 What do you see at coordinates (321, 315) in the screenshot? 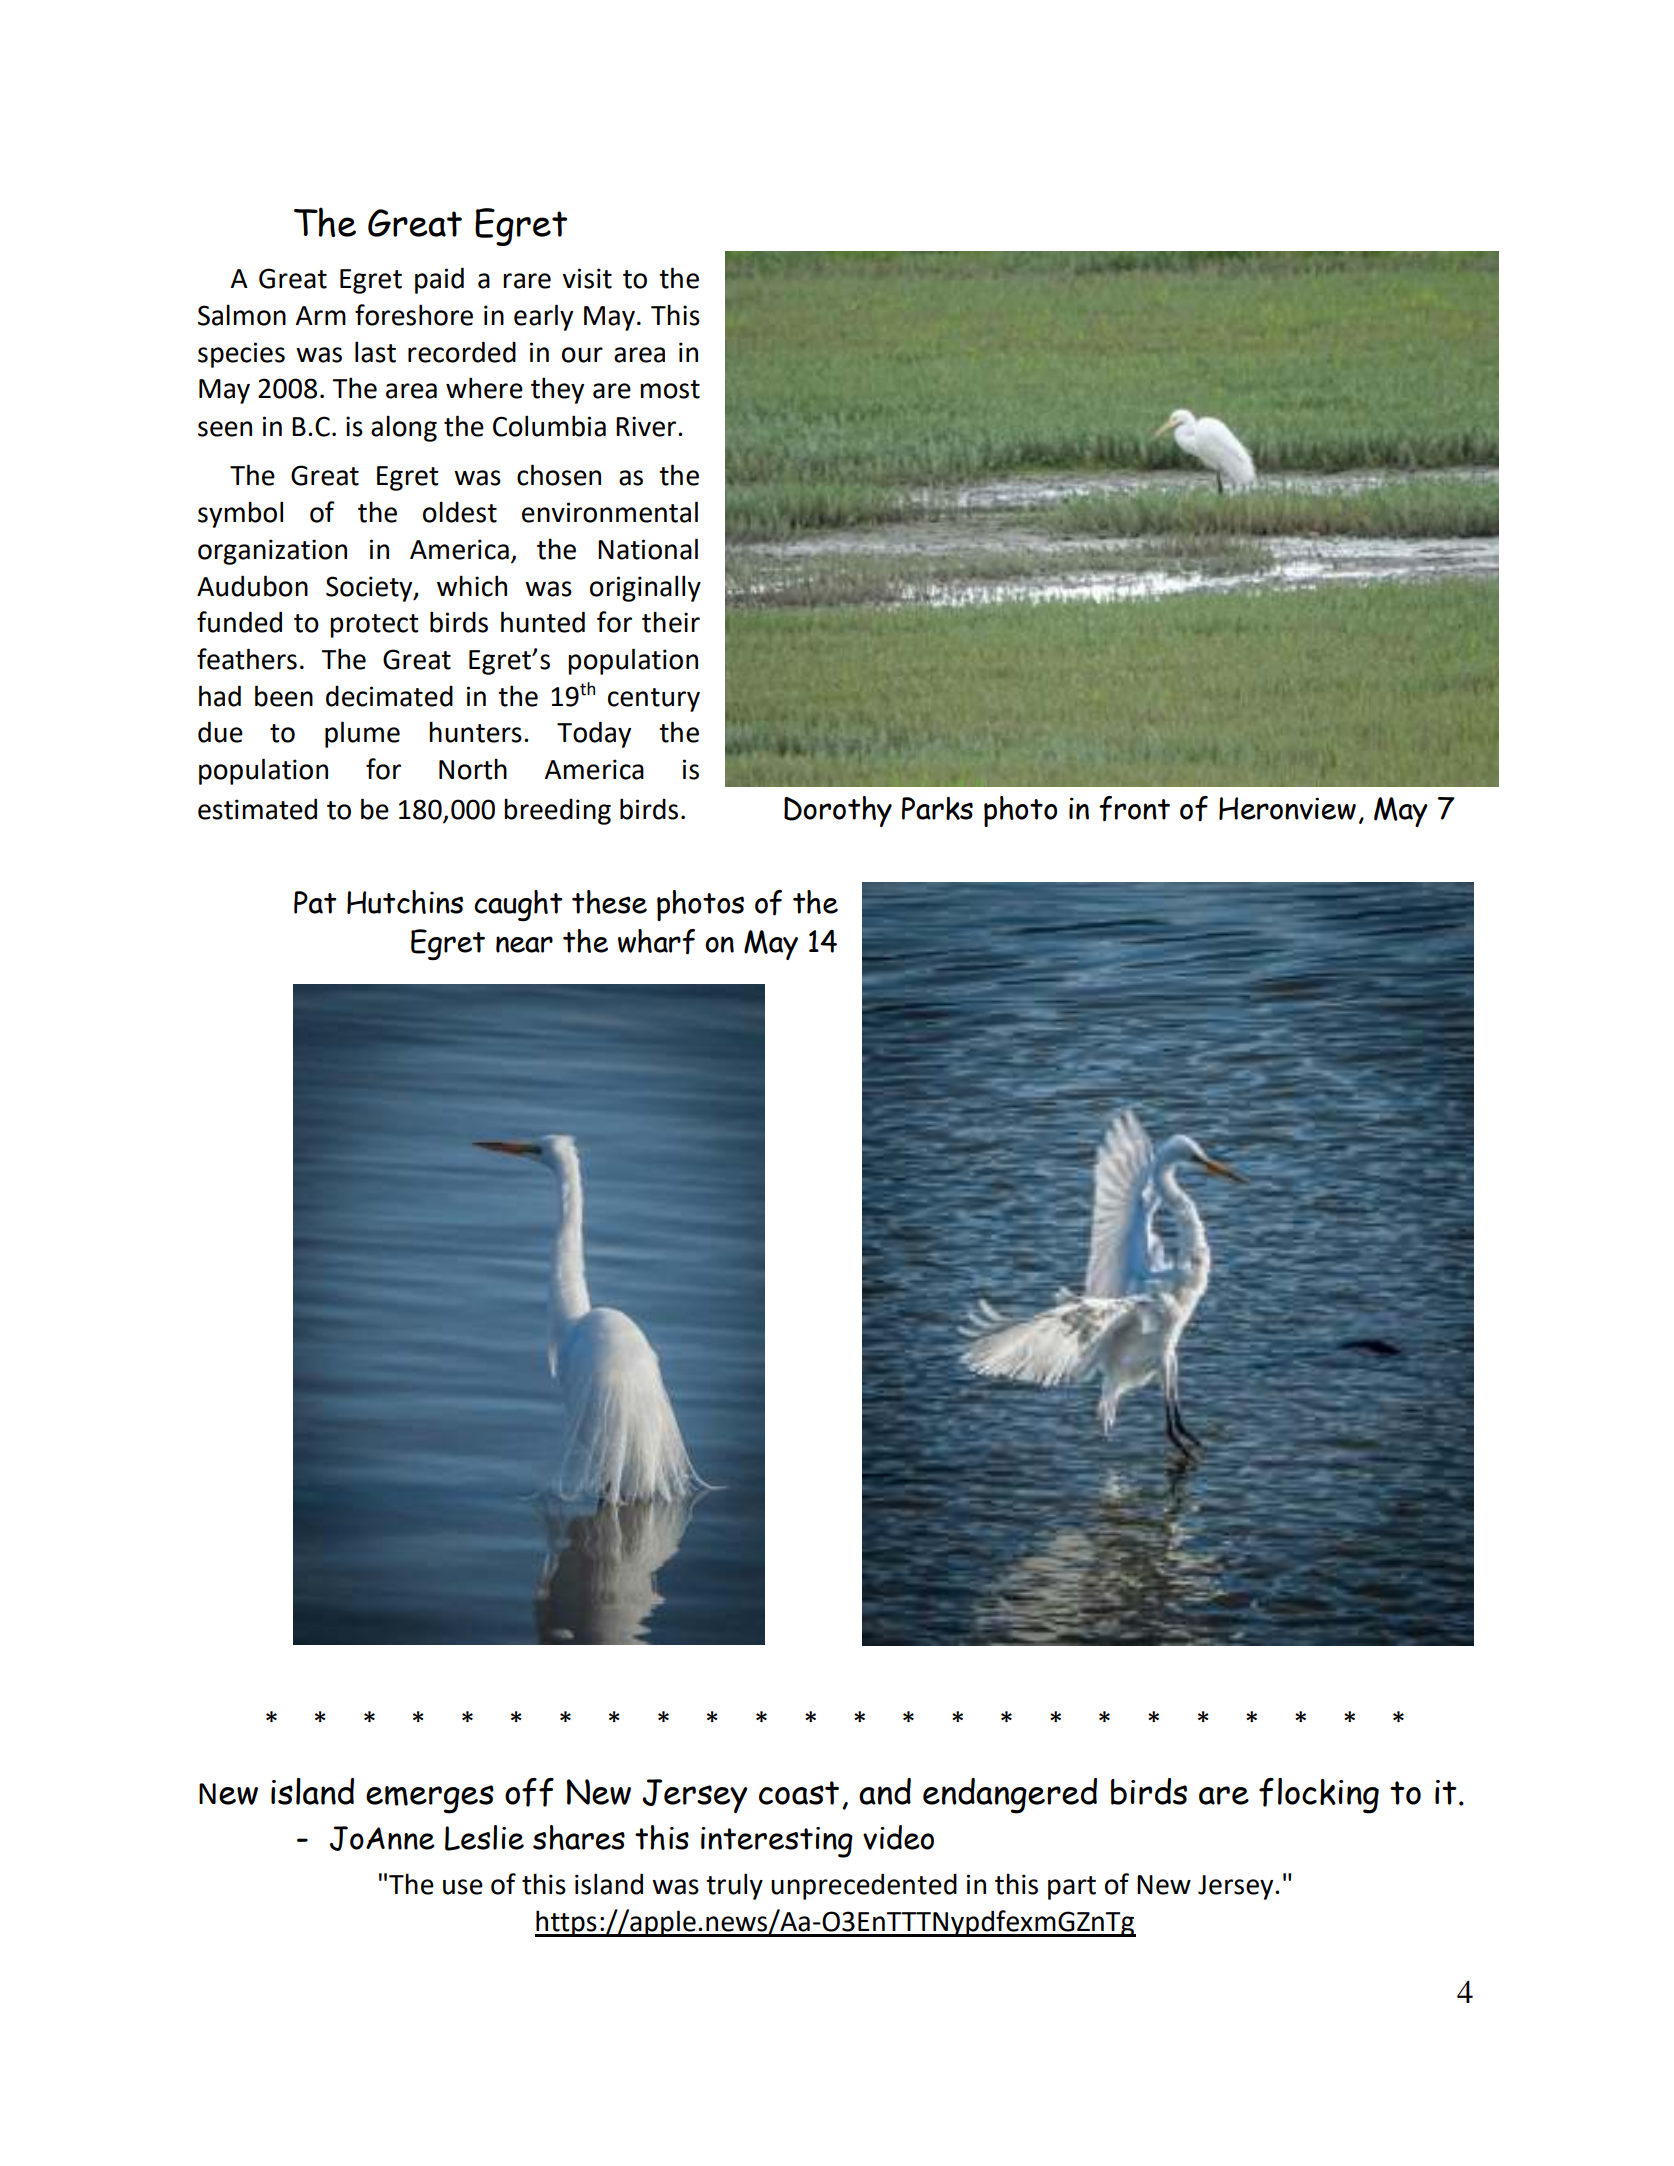
I see `Arm` at bounding box center [321, 315].
